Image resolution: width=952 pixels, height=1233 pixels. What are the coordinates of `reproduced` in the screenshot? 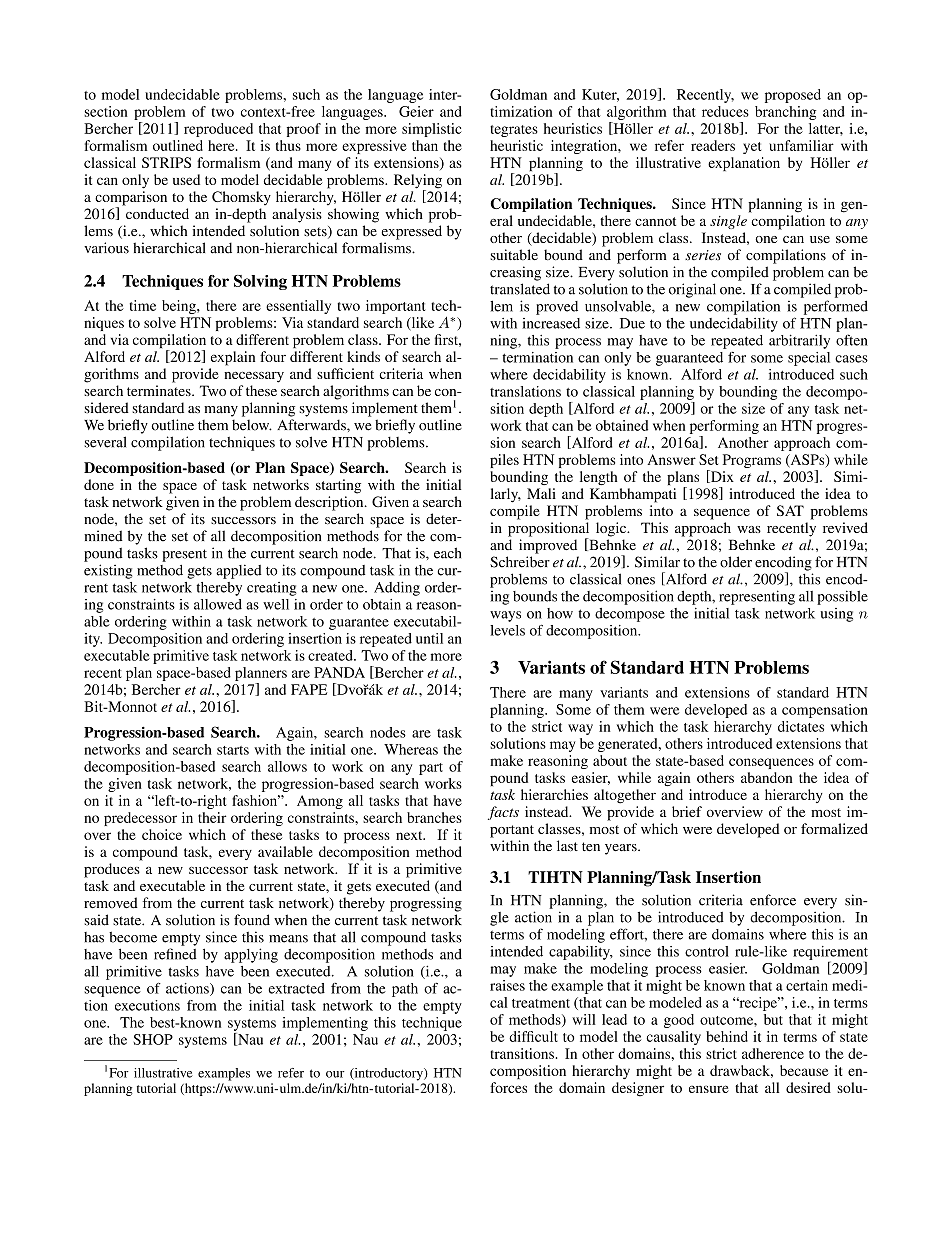 It's located at (218, 130).
